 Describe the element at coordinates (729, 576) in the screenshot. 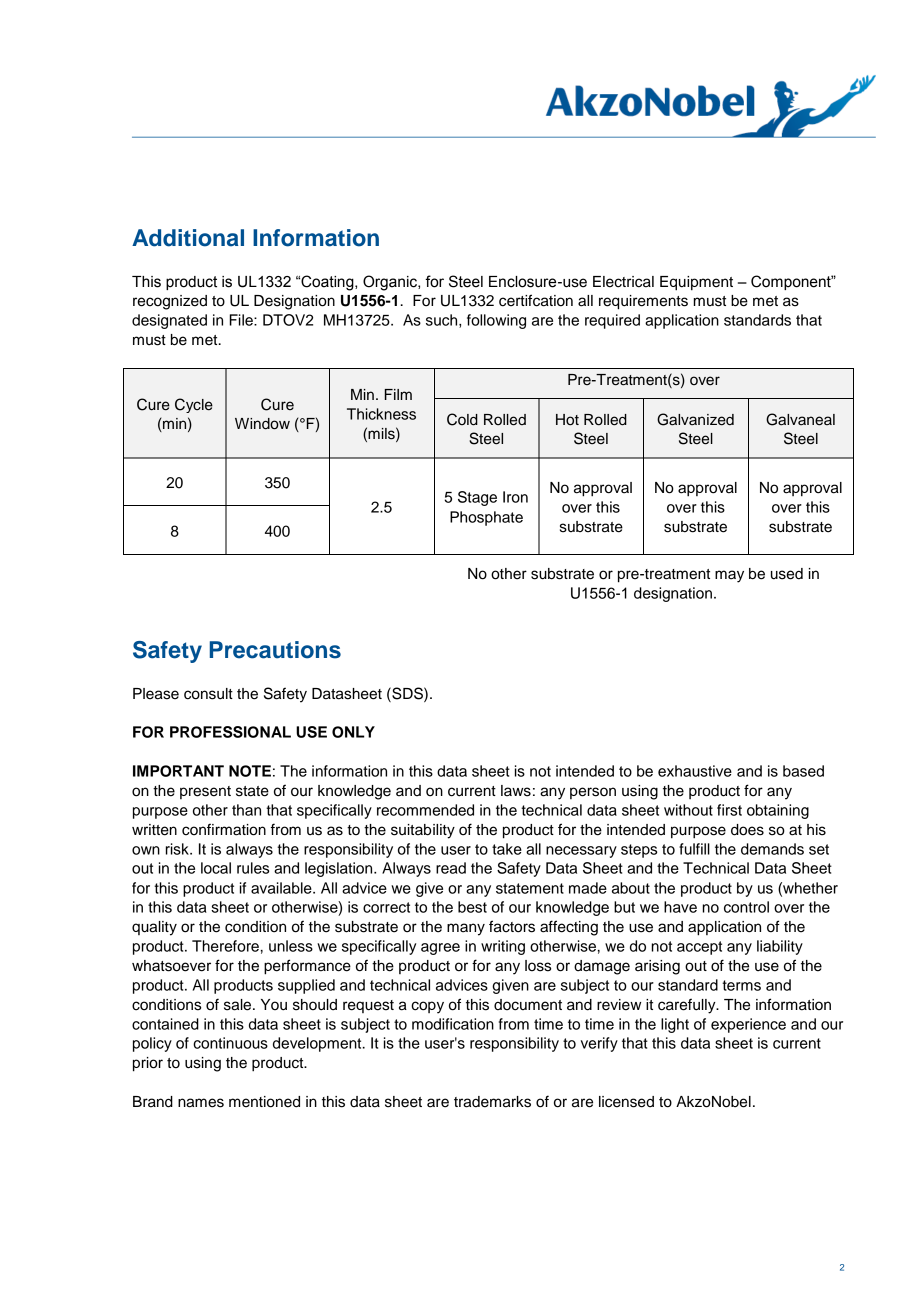

I see `may` at that location.
